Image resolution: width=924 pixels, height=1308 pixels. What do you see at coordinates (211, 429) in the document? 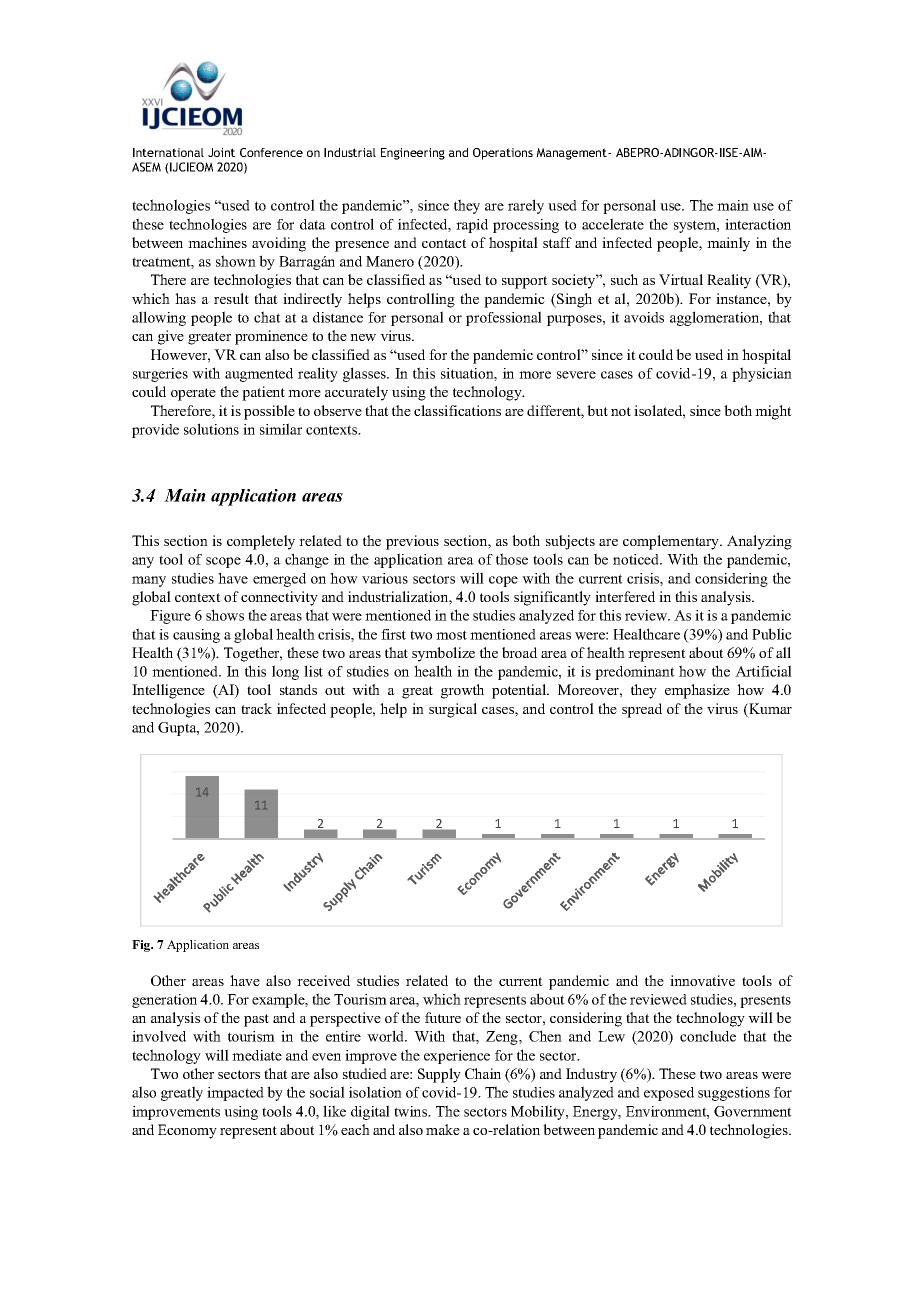
I see `solutions` at bounding box center [211, 429].
